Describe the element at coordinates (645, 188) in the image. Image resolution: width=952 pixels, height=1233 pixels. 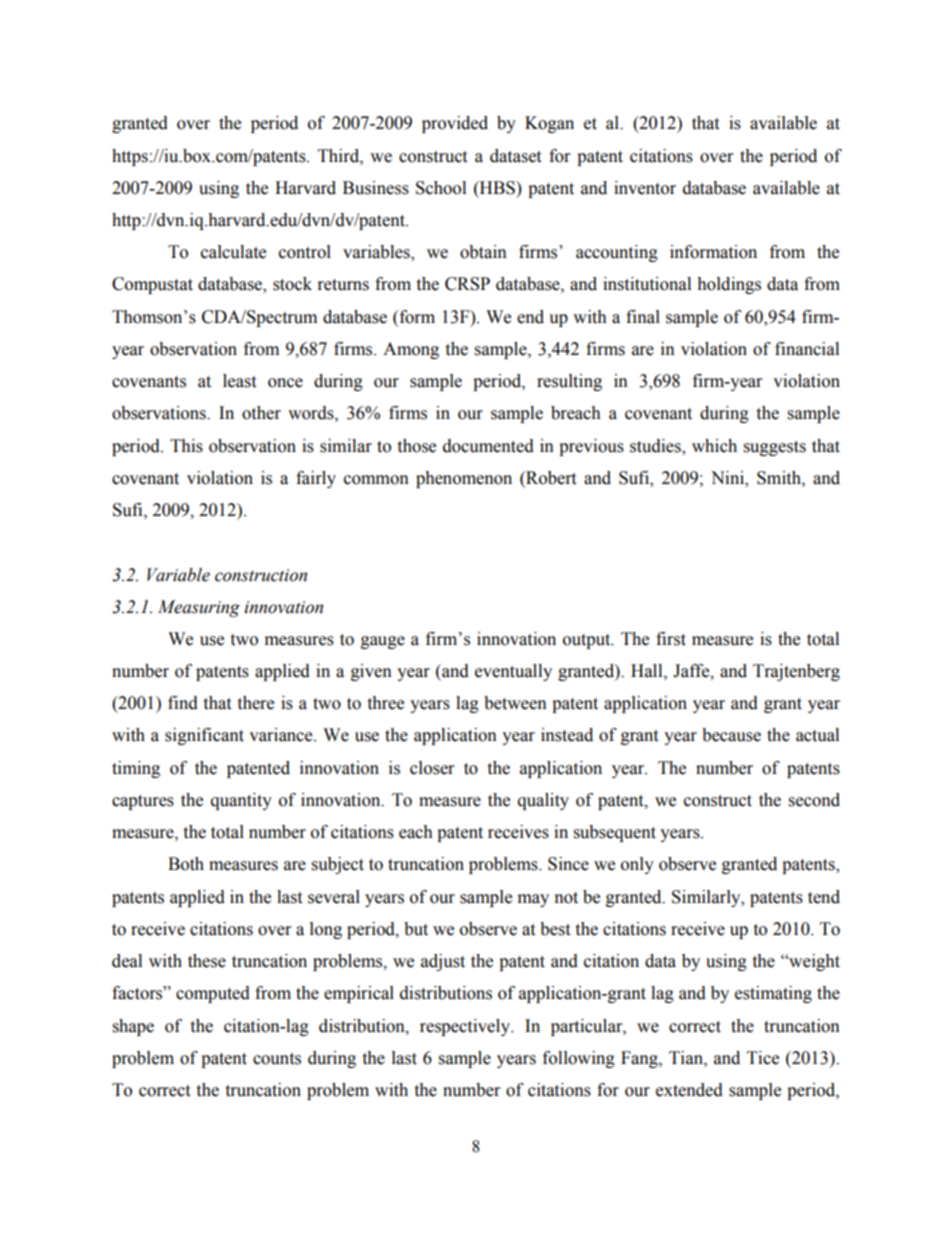
I see `inventor` at that location.
